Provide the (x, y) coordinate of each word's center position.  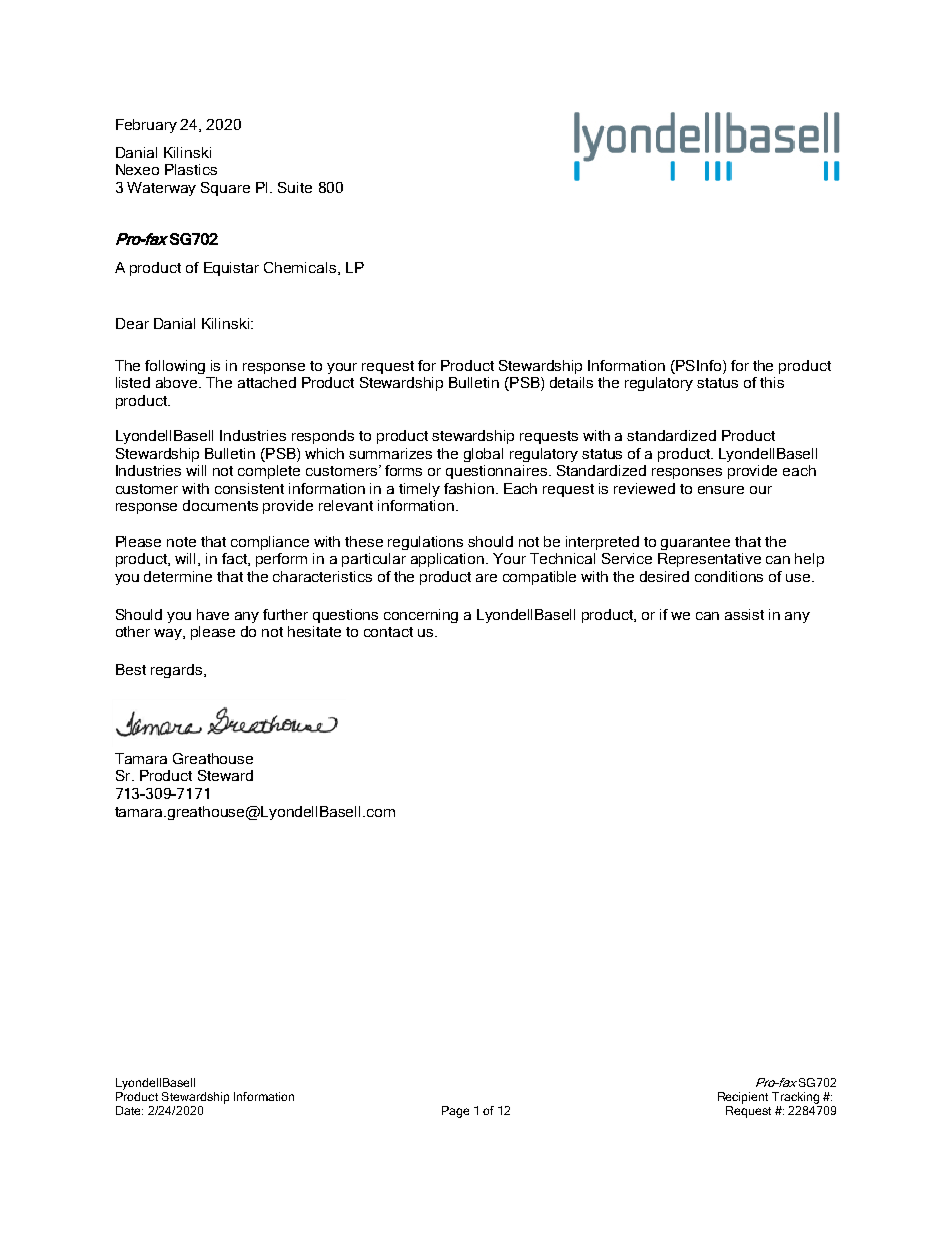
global (483, 455)
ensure (721, 490)
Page (455, 1112)
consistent (249, 488)
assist (744, 614)
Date (129, 1110)
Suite (295, 187)
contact (388, 632)
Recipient (743, 1098)
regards (178, 671)
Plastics (191, 169)
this (772, 382)
